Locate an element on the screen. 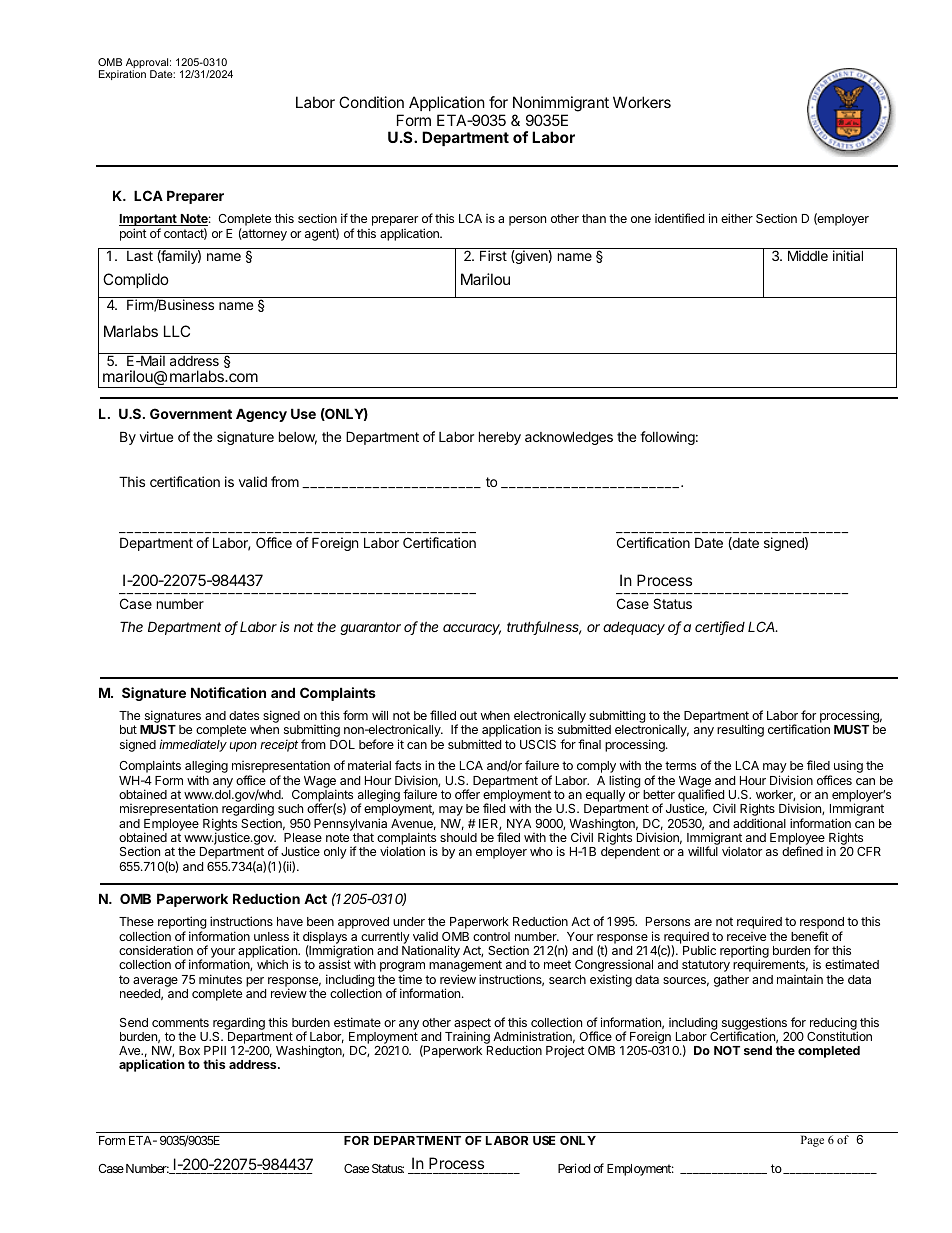  Expiration is located at coordinates (122, 75).
